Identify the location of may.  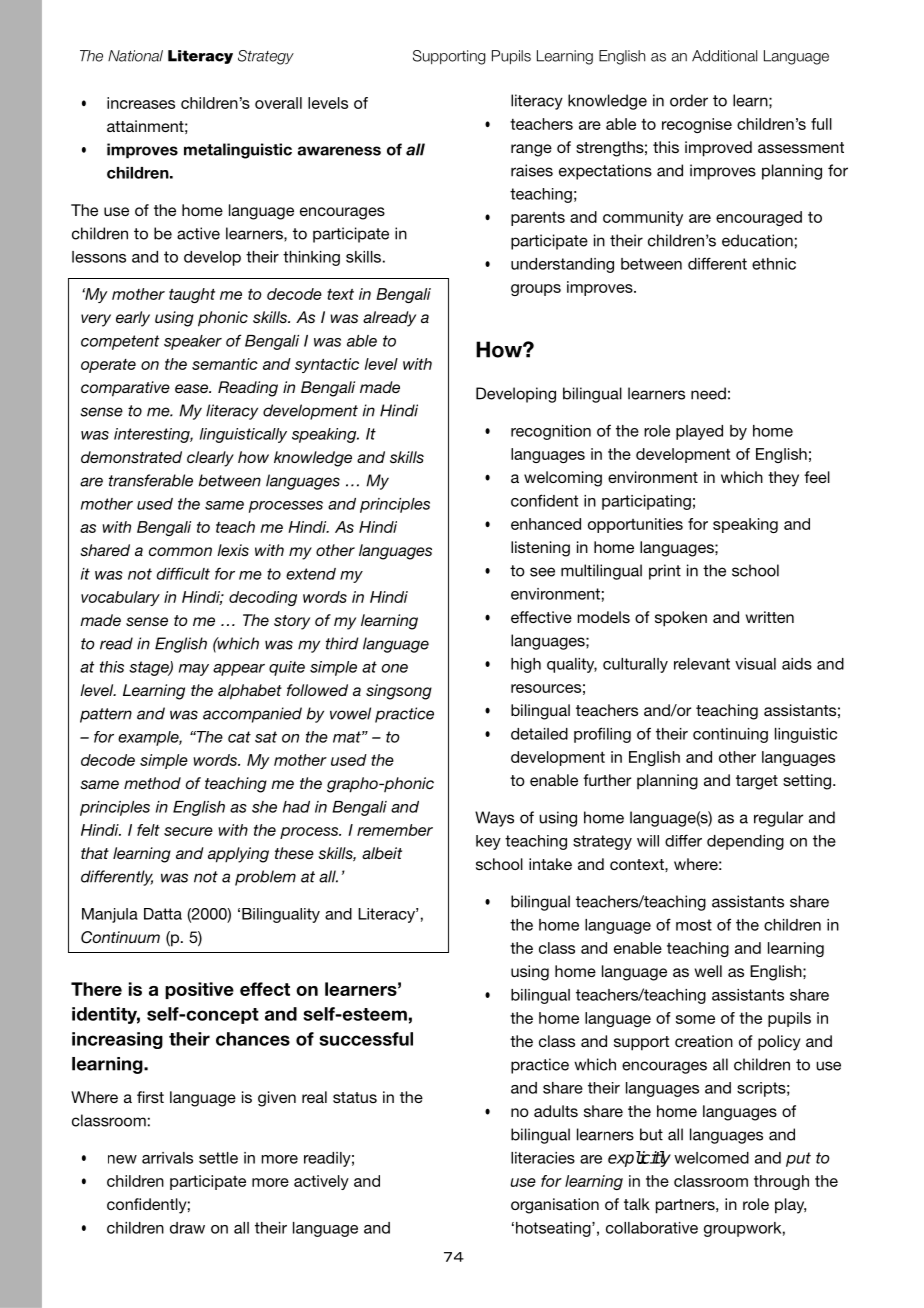
(194, 670).
